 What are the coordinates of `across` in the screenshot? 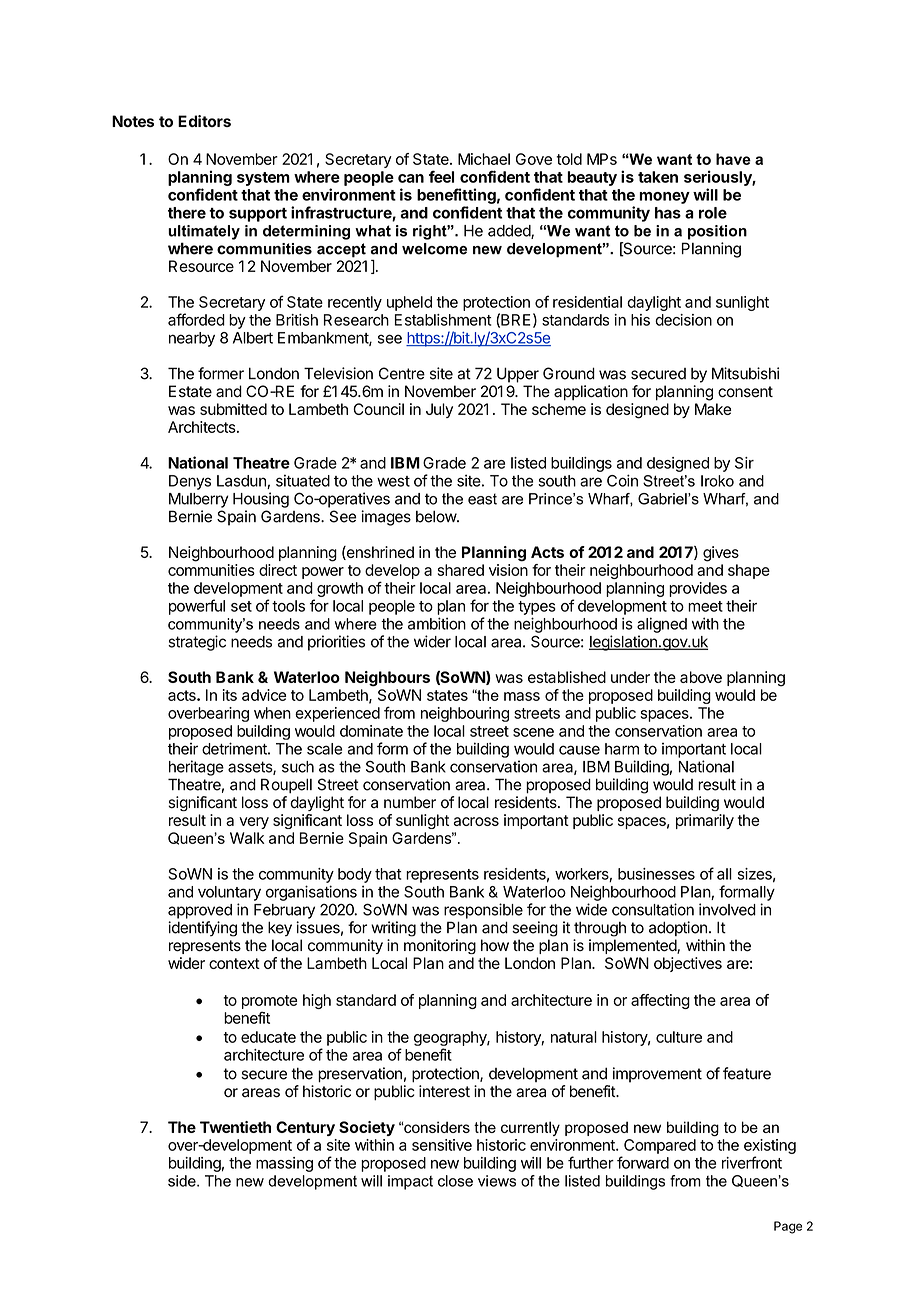 It's located at (476, 821).
